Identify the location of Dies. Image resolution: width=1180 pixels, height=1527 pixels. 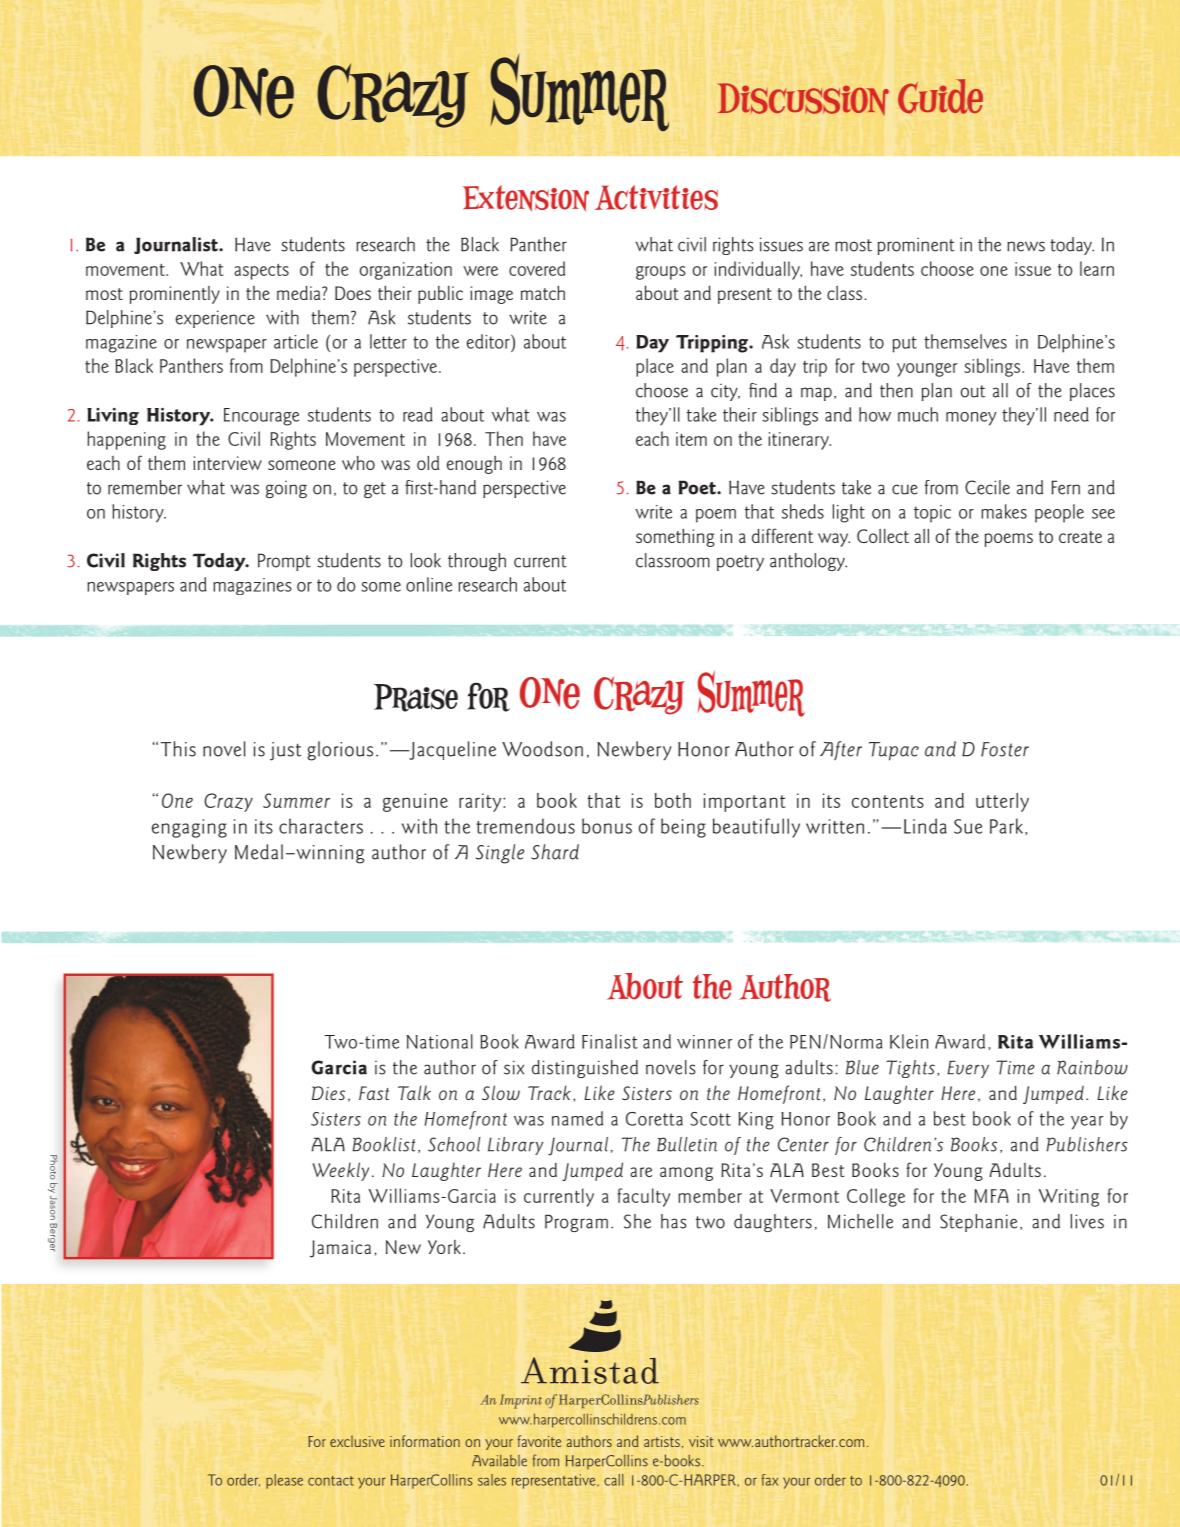
(328, 1093).
